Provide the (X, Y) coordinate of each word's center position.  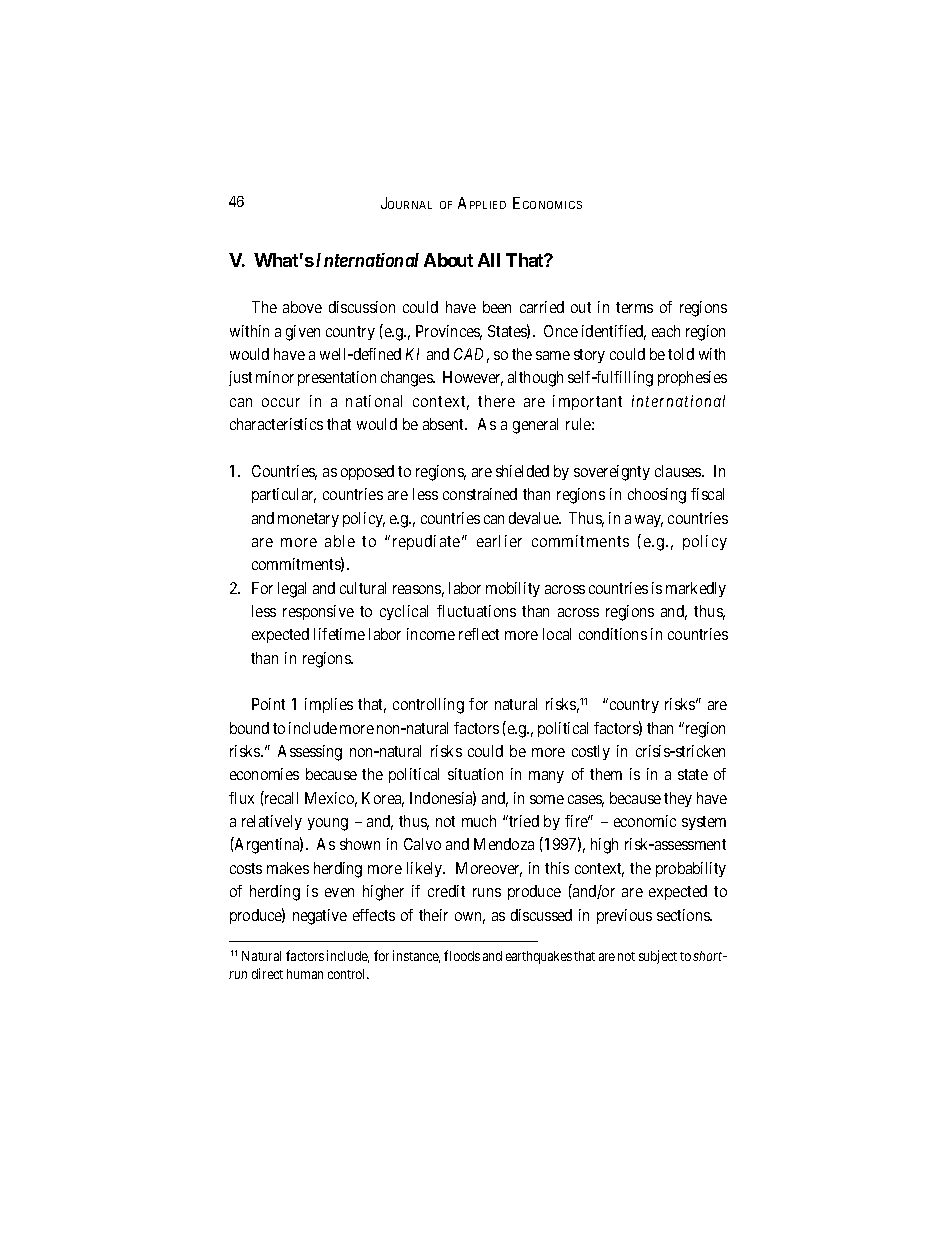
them (606, 774)
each (666, 331)
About (448, 260)
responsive (318, 612)
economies (264, 774)
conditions (613, 634)
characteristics (276, 424)
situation (475, 774)
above (302, 307)
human (305, 974)
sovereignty (612, 473)
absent (445, 424)
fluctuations (476, 611)
